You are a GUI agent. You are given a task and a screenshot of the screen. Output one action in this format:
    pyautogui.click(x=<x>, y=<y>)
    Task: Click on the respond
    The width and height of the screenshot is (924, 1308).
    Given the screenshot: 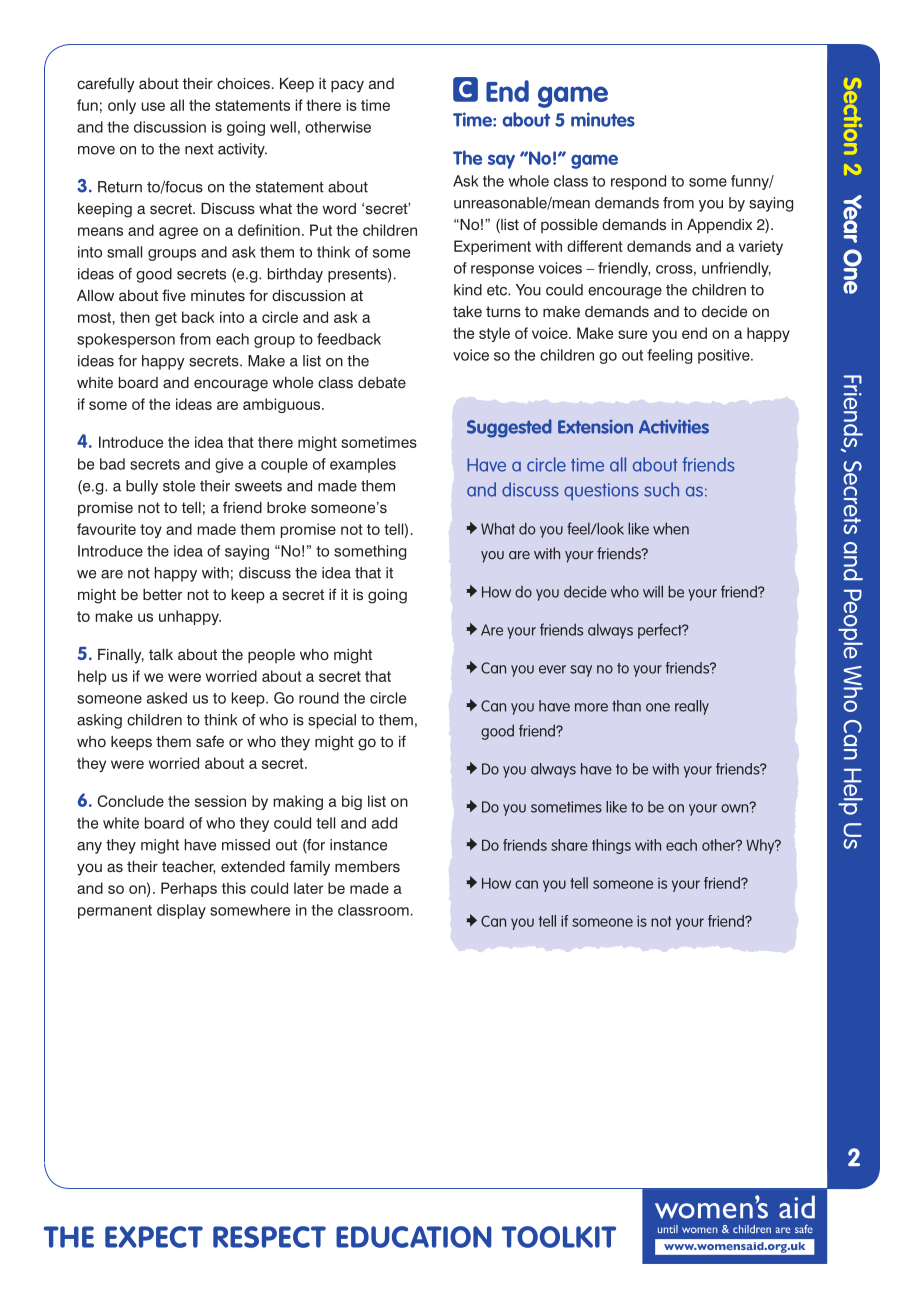 What is the action you would take?
    pyautogui.click(x=638, y=182)
